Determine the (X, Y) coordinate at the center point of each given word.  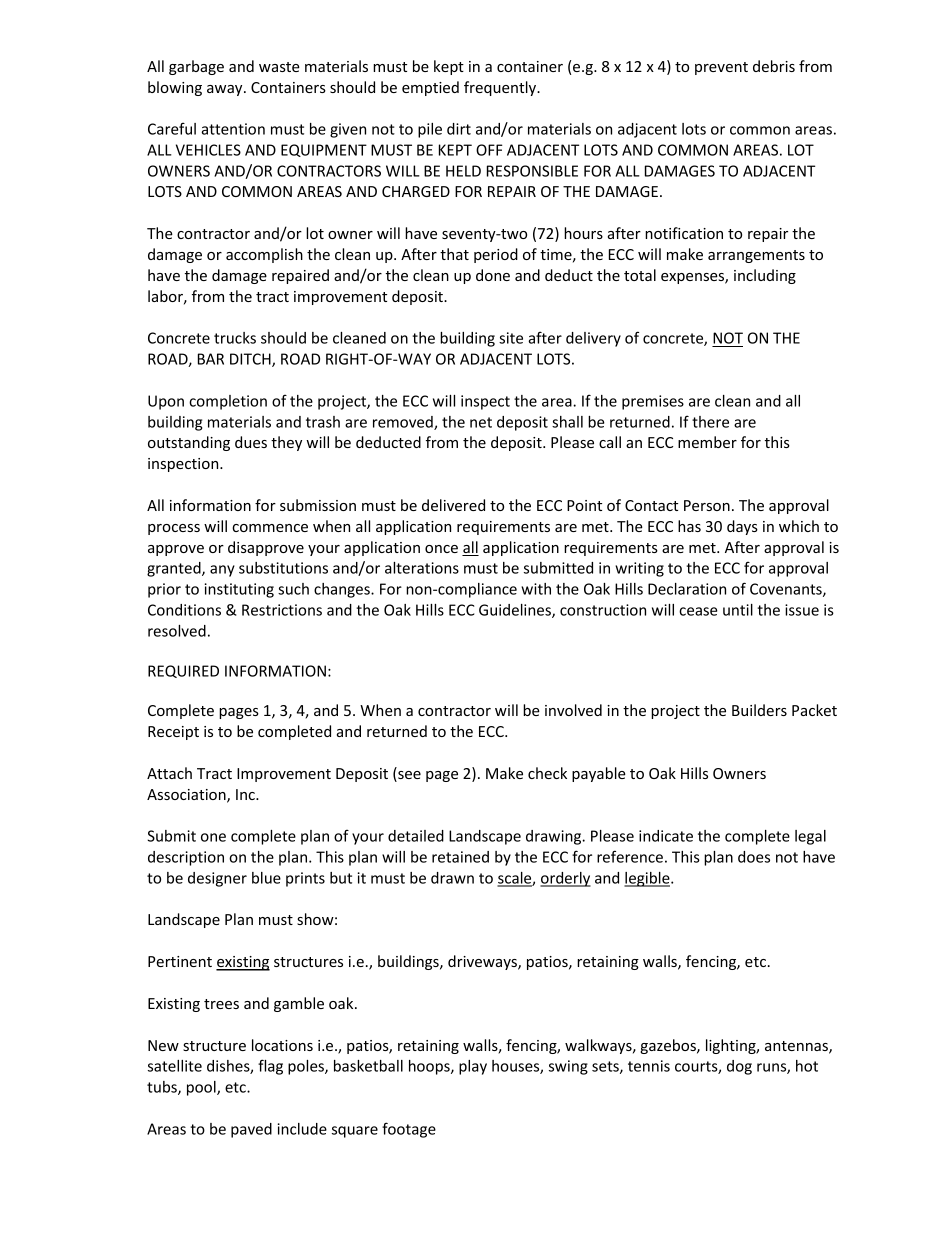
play (473, 1067)
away (226, 90)
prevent (721, 68)
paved (251, 1130)
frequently (501, 88)
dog (739, 1067)
